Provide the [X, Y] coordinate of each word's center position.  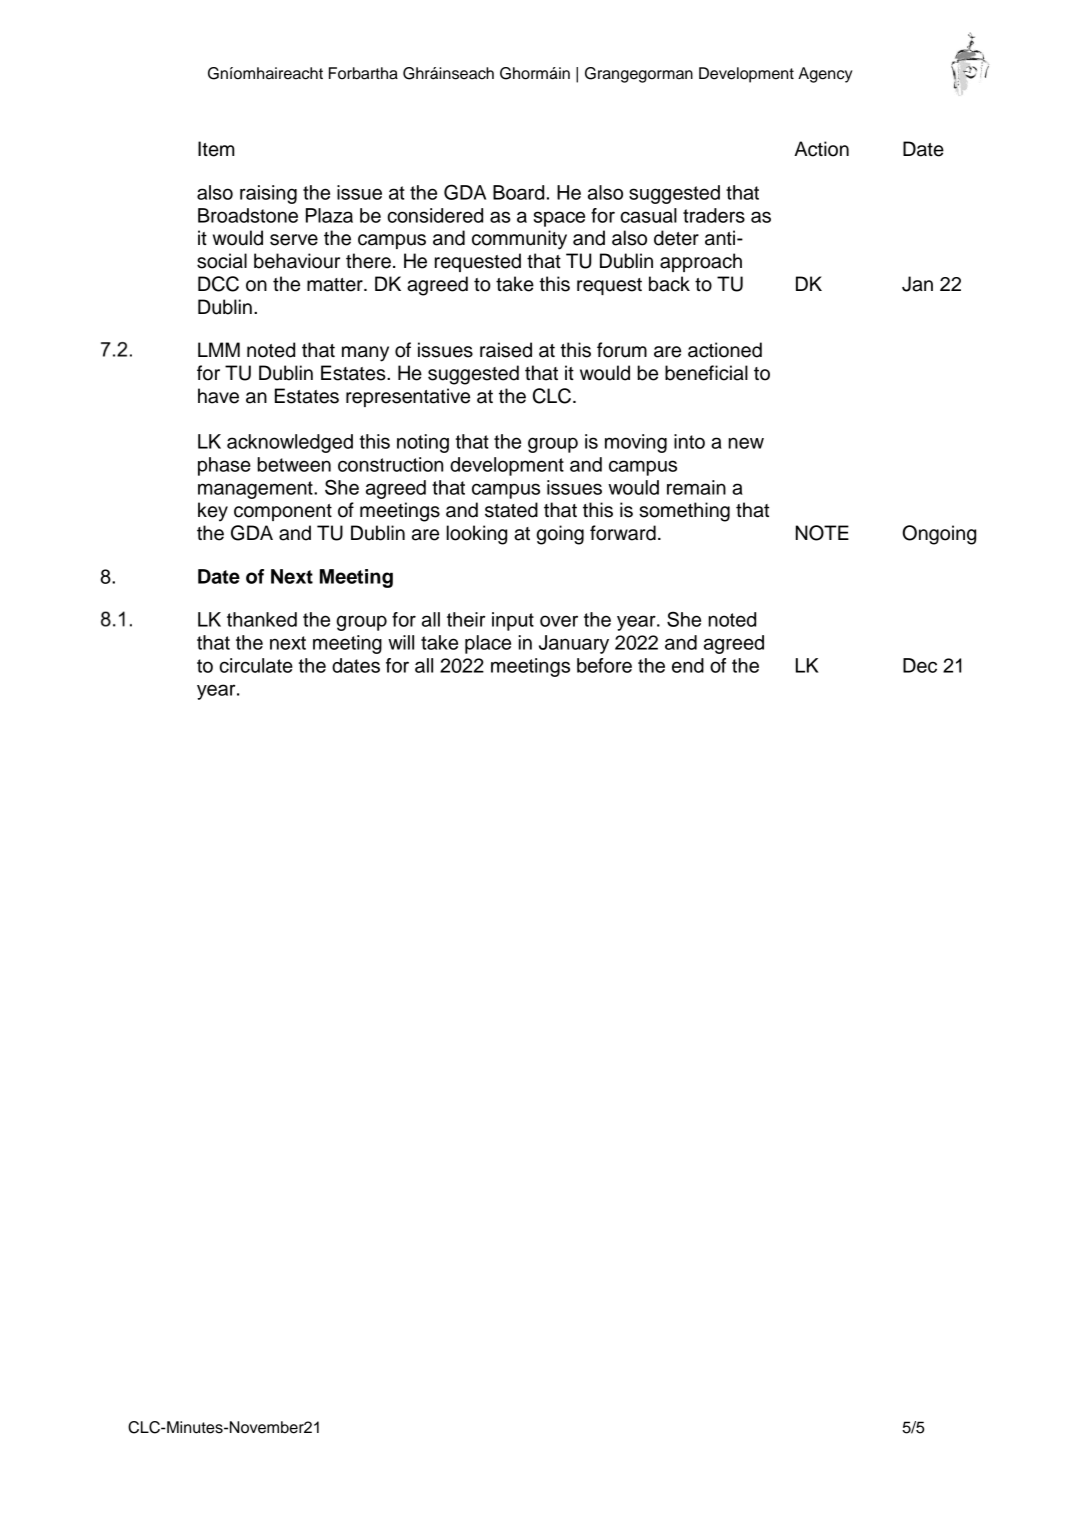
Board [518, 192]
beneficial [706, 373]
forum [622, 350]
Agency [825, 75]
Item [216, 149]
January [574, 644]
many [365, 354]
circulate [256, 665]
